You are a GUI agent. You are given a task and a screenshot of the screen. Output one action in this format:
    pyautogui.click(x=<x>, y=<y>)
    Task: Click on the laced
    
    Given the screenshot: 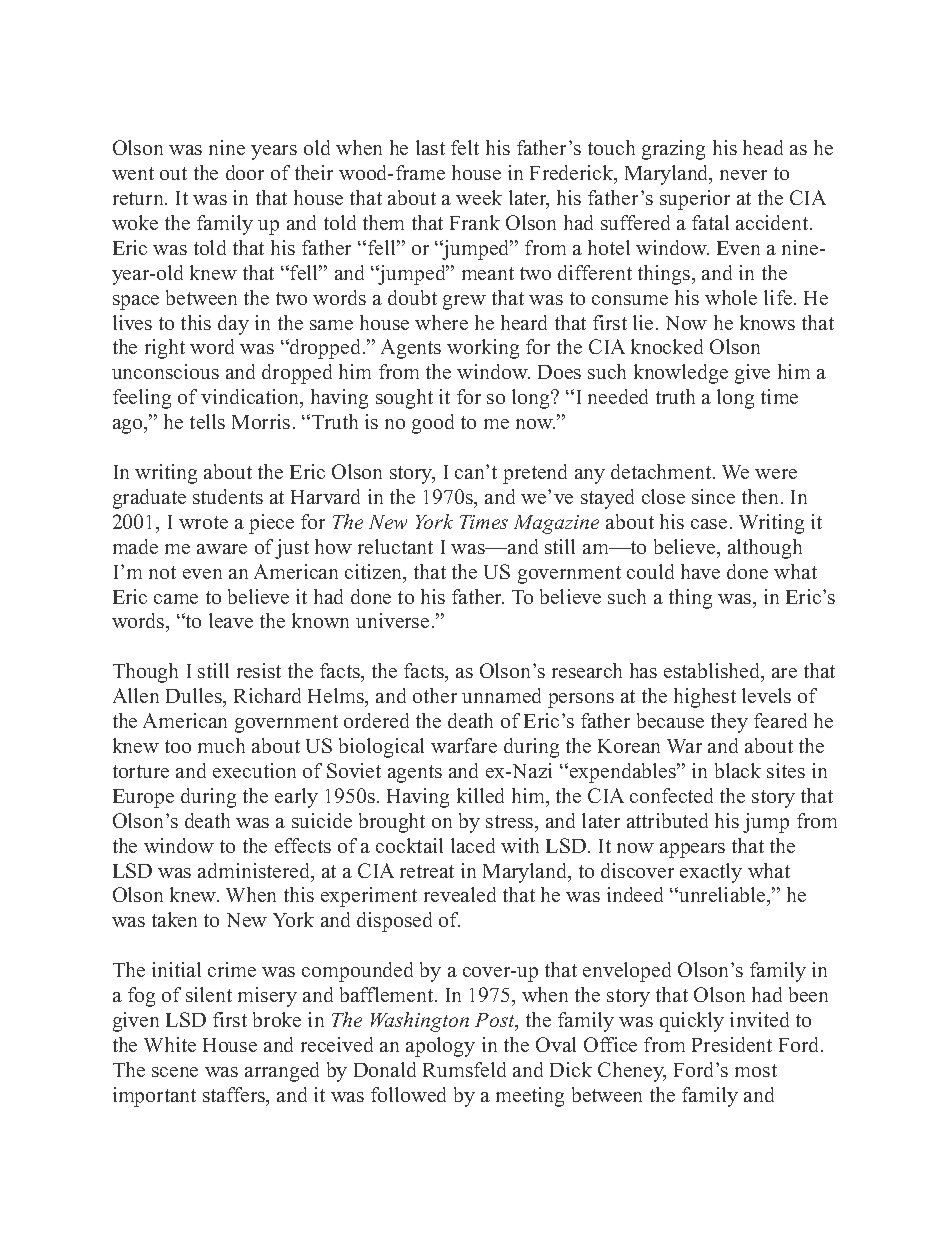 What is the action you would take?
    pyautogui.click(x=473, y=845)
